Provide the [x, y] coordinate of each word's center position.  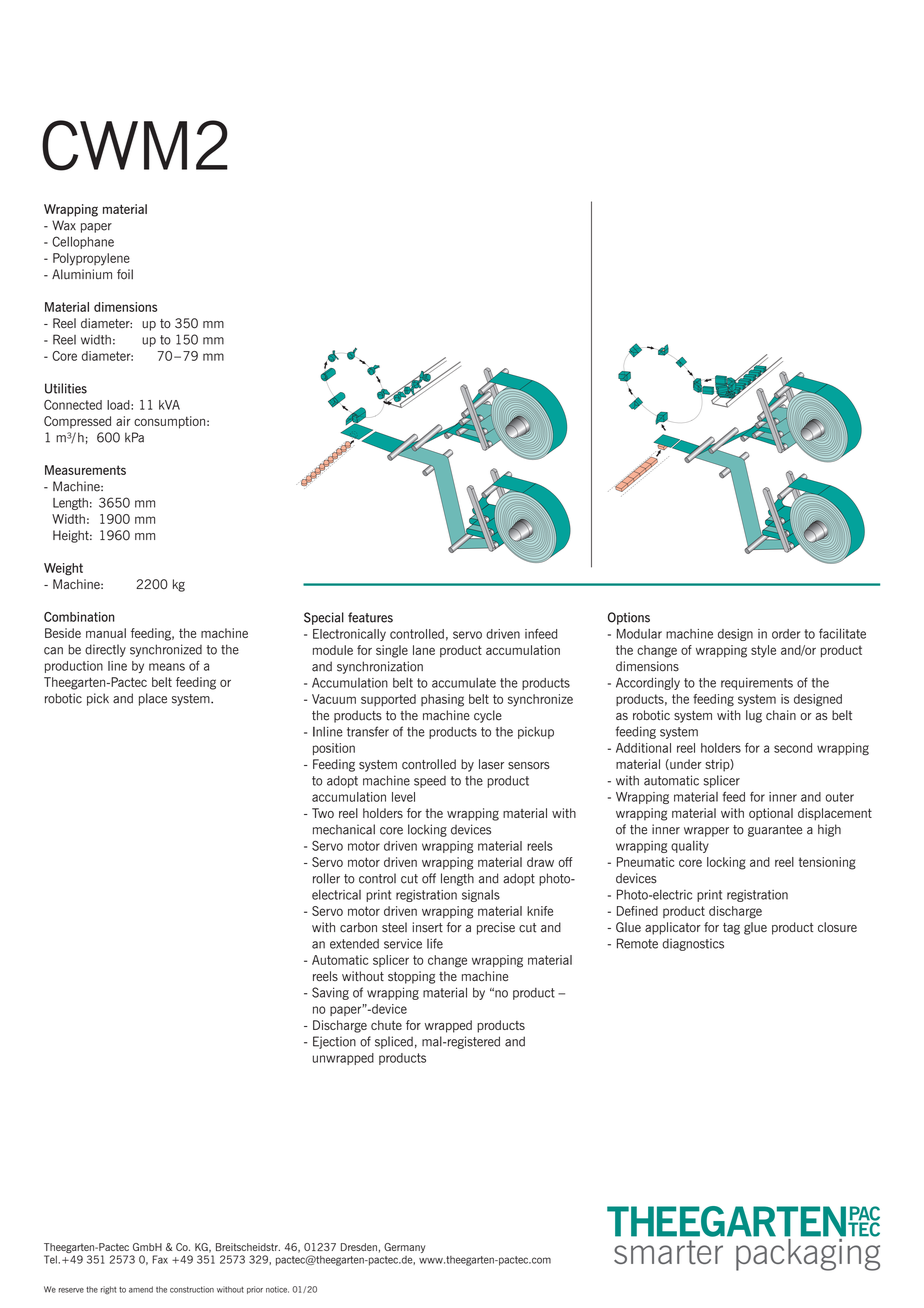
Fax [160, 1259]
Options [629, 618]
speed [430, 782]
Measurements [85, 470]
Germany [404, 1248]
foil [125, 274]
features [370, 617]
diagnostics [693, 944]
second [793, 748]
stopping [411, 977]
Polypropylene [91, 259]
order [786, 634]
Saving [330, 993]
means [167, 667]
